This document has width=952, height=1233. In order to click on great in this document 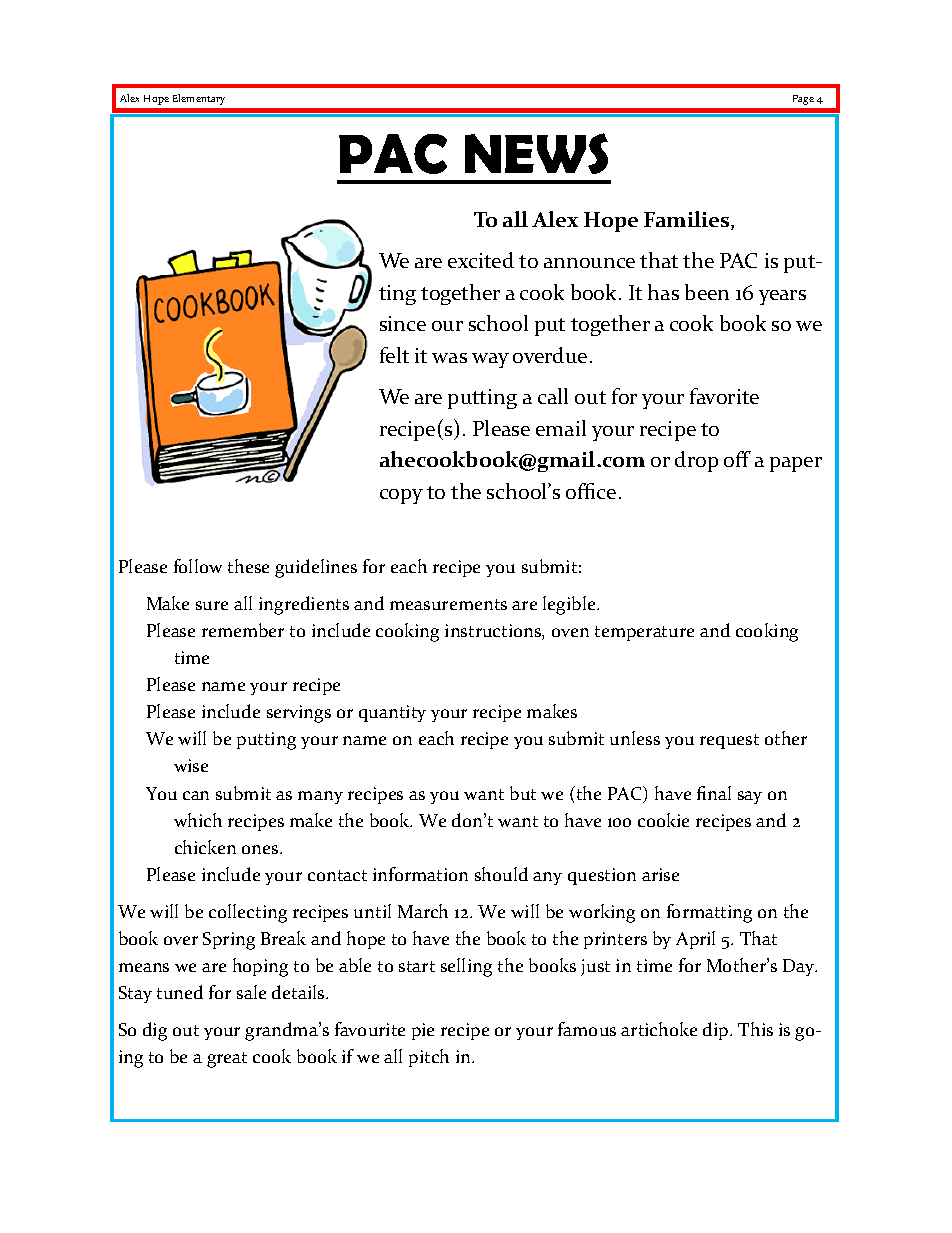, I will do `click(227, 1060)`.
